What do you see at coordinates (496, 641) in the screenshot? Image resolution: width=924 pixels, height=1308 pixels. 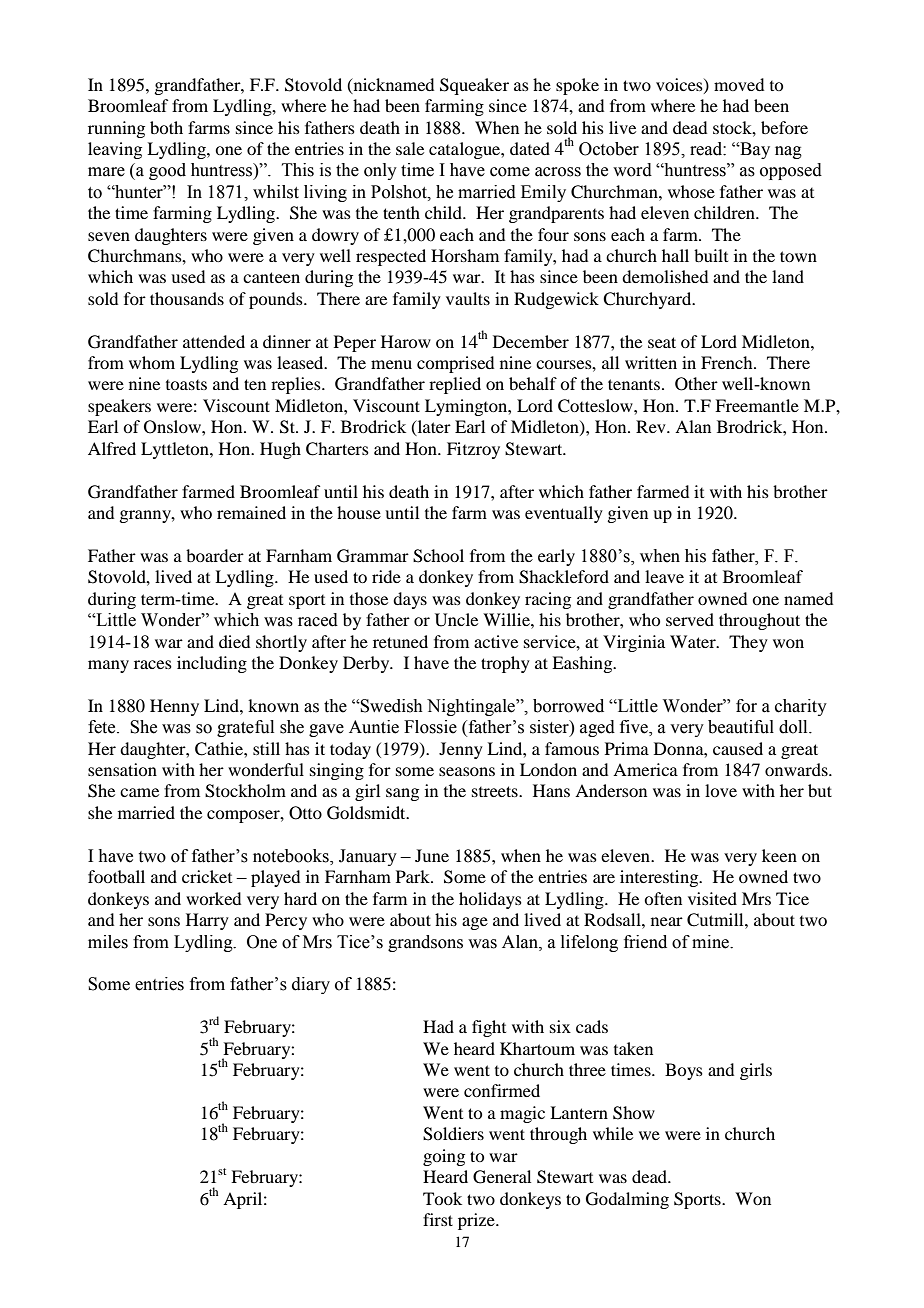 I see `active` at bounding box center [496, 641].
